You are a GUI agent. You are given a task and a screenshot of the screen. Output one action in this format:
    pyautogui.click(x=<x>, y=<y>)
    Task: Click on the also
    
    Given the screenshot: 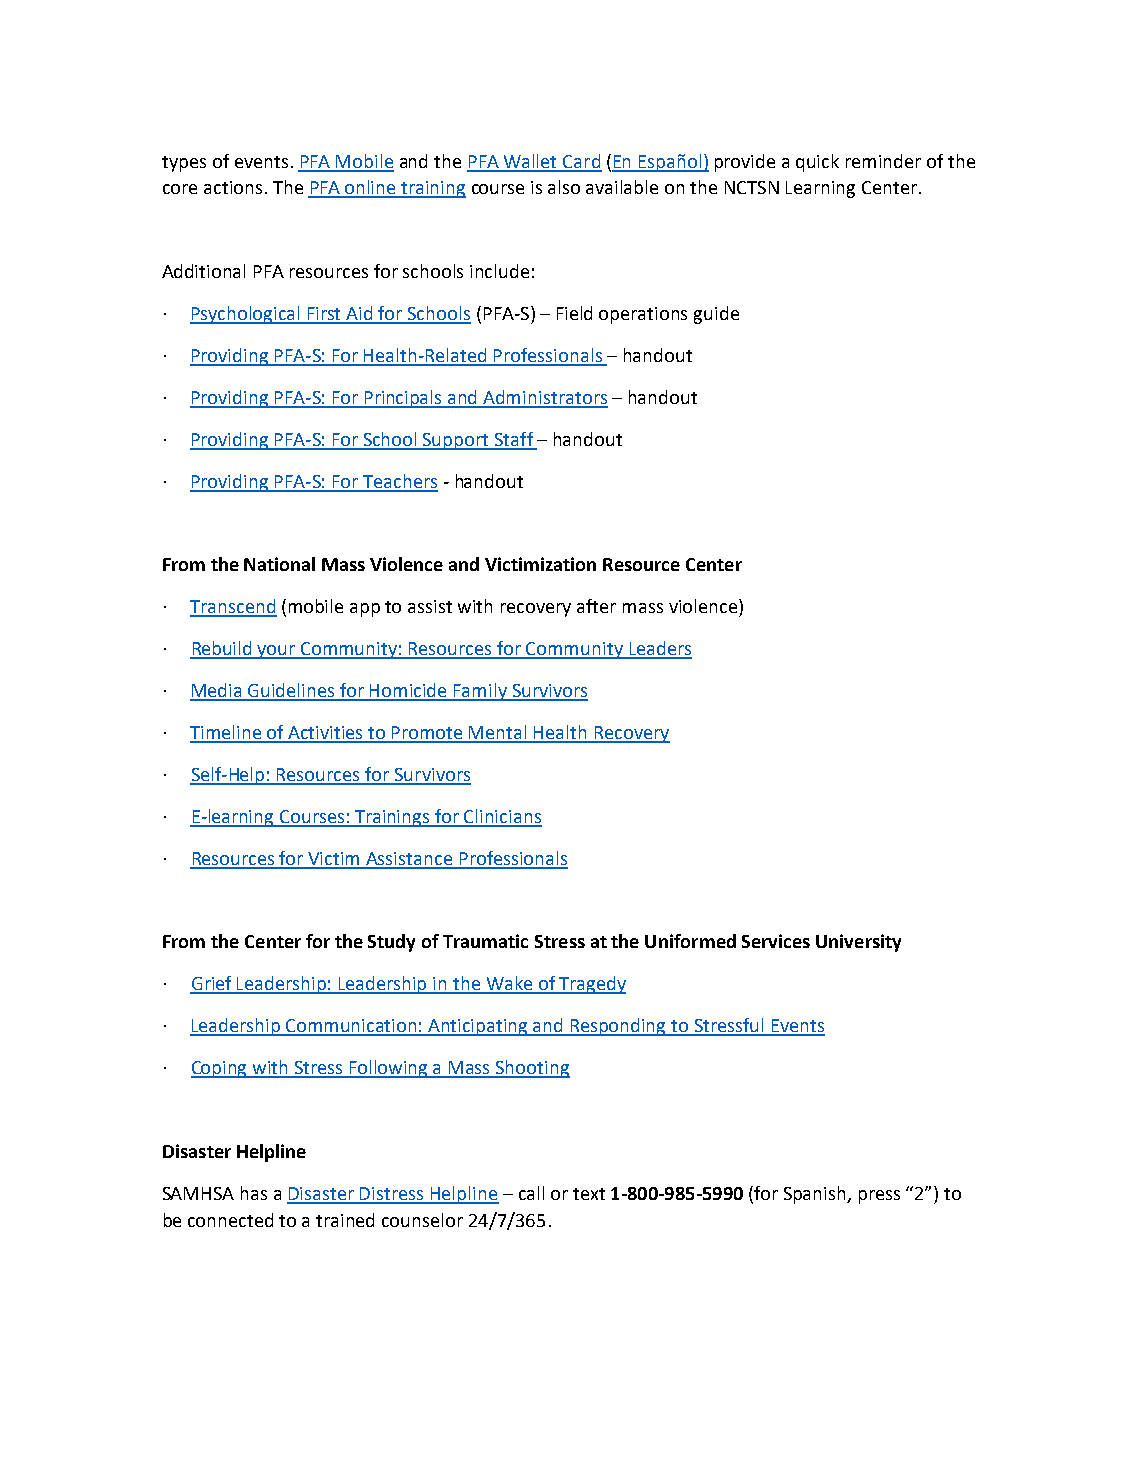 What is the action you would take?
    pyautogui.click(x=564, y=187)
